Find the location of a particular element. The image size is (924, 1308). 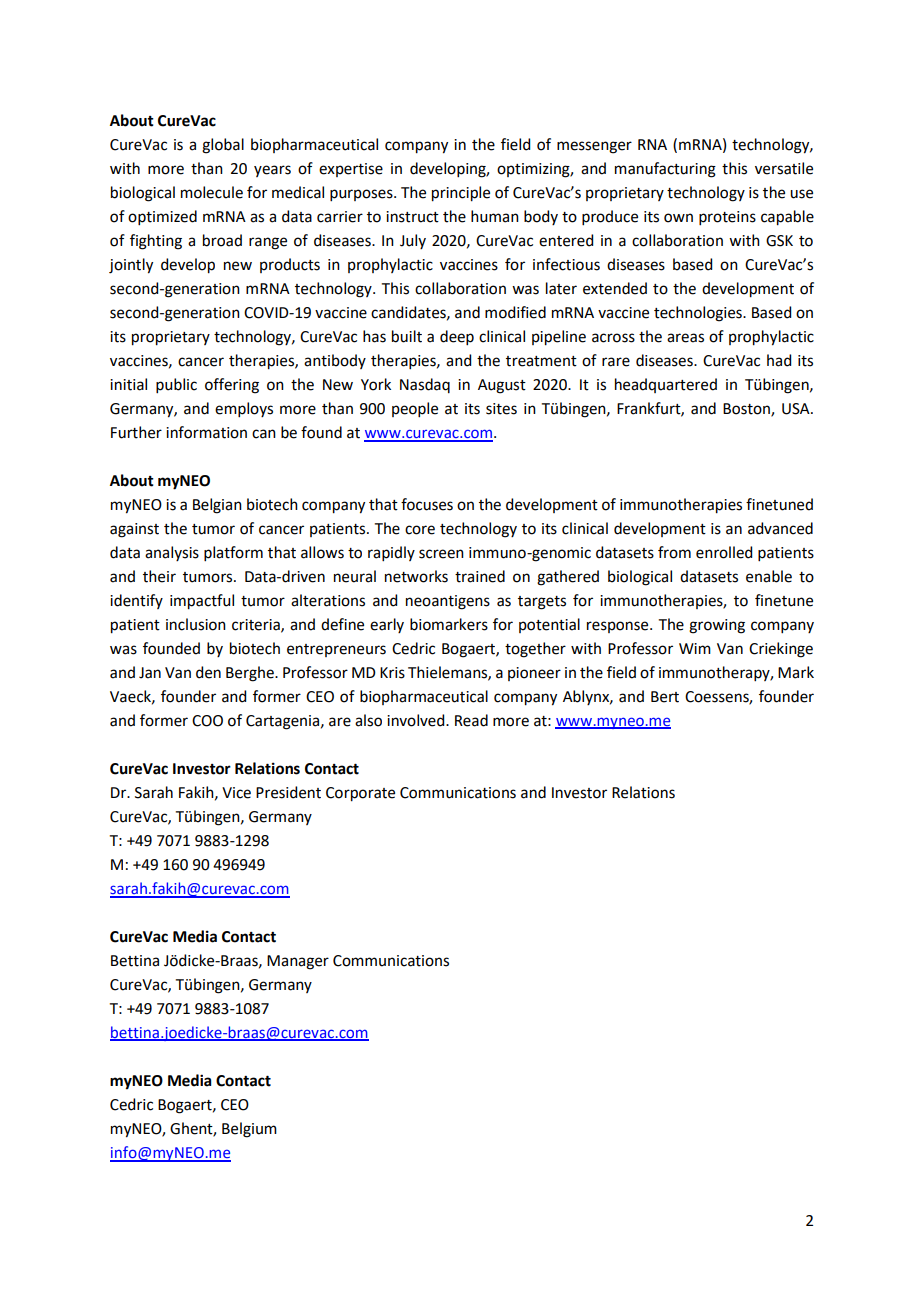

Belgium is located at coordinates (249, 1130).
